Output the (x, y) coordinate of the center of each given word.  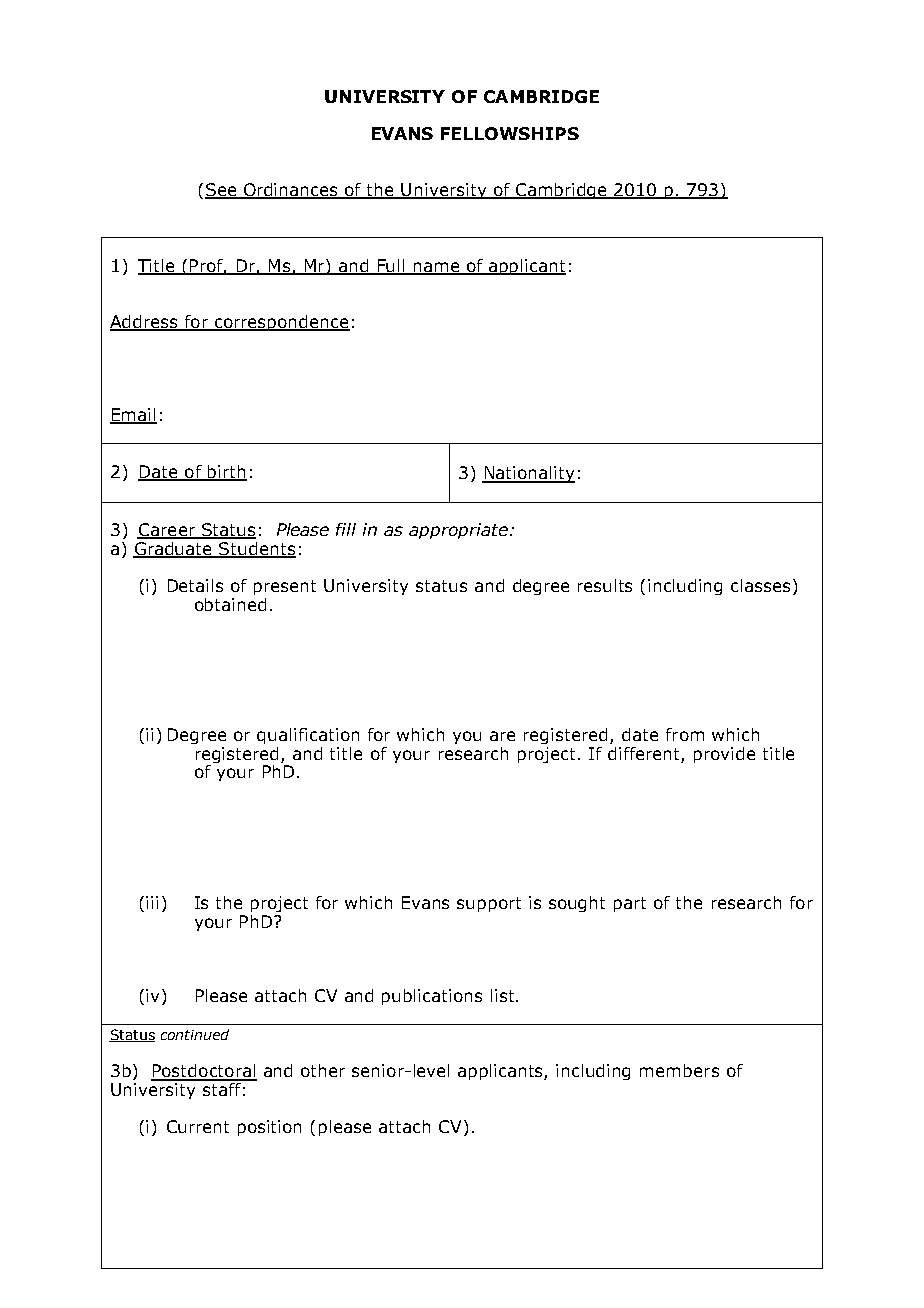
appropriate (458, 531)
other (323, 1070)
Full (391, 266)
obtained (230, 604)
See (222, 191)
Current (198, 1126)
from (685, 734)
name (436, 268)
